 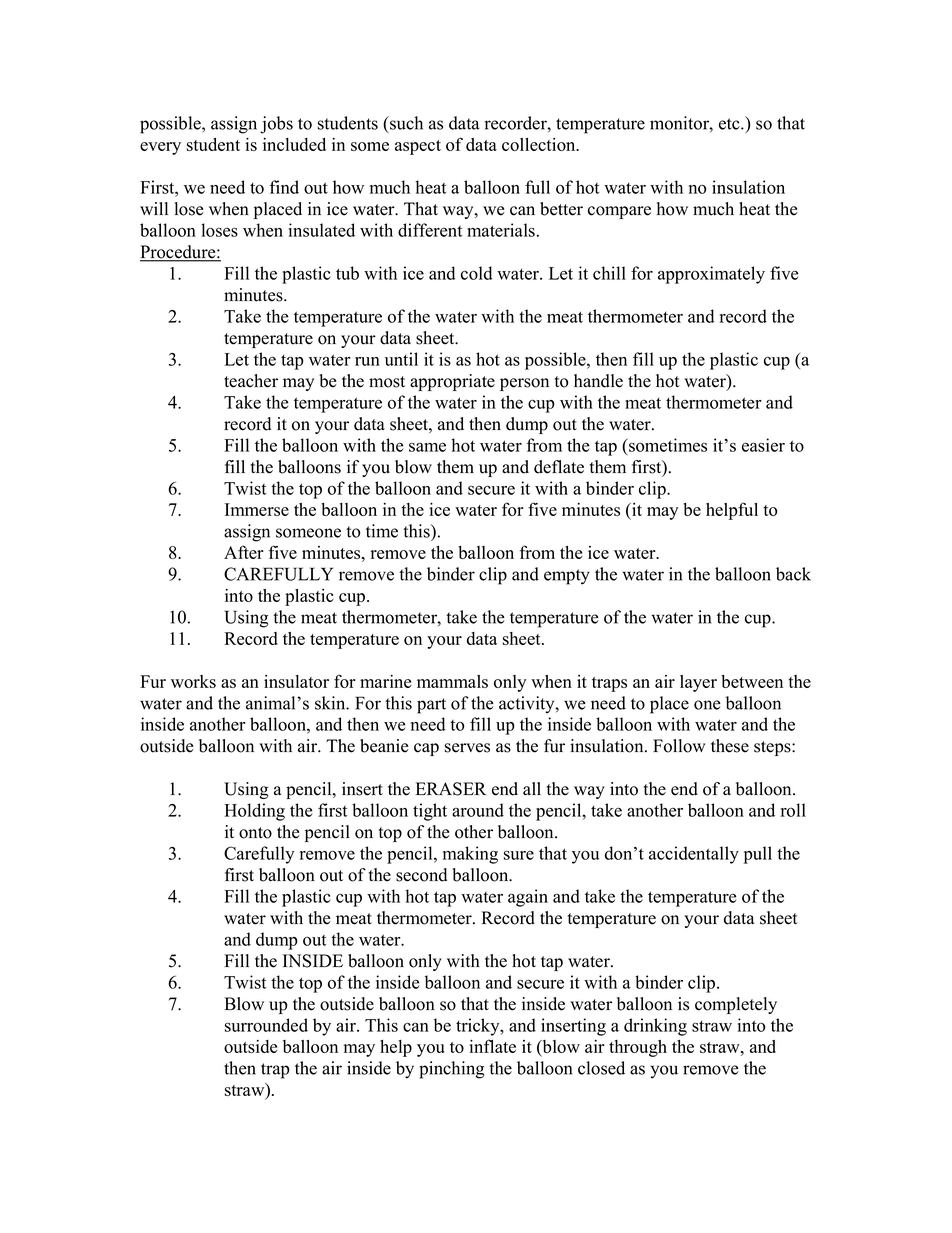 I want to click on jobs, so click(x=276, y=125).
